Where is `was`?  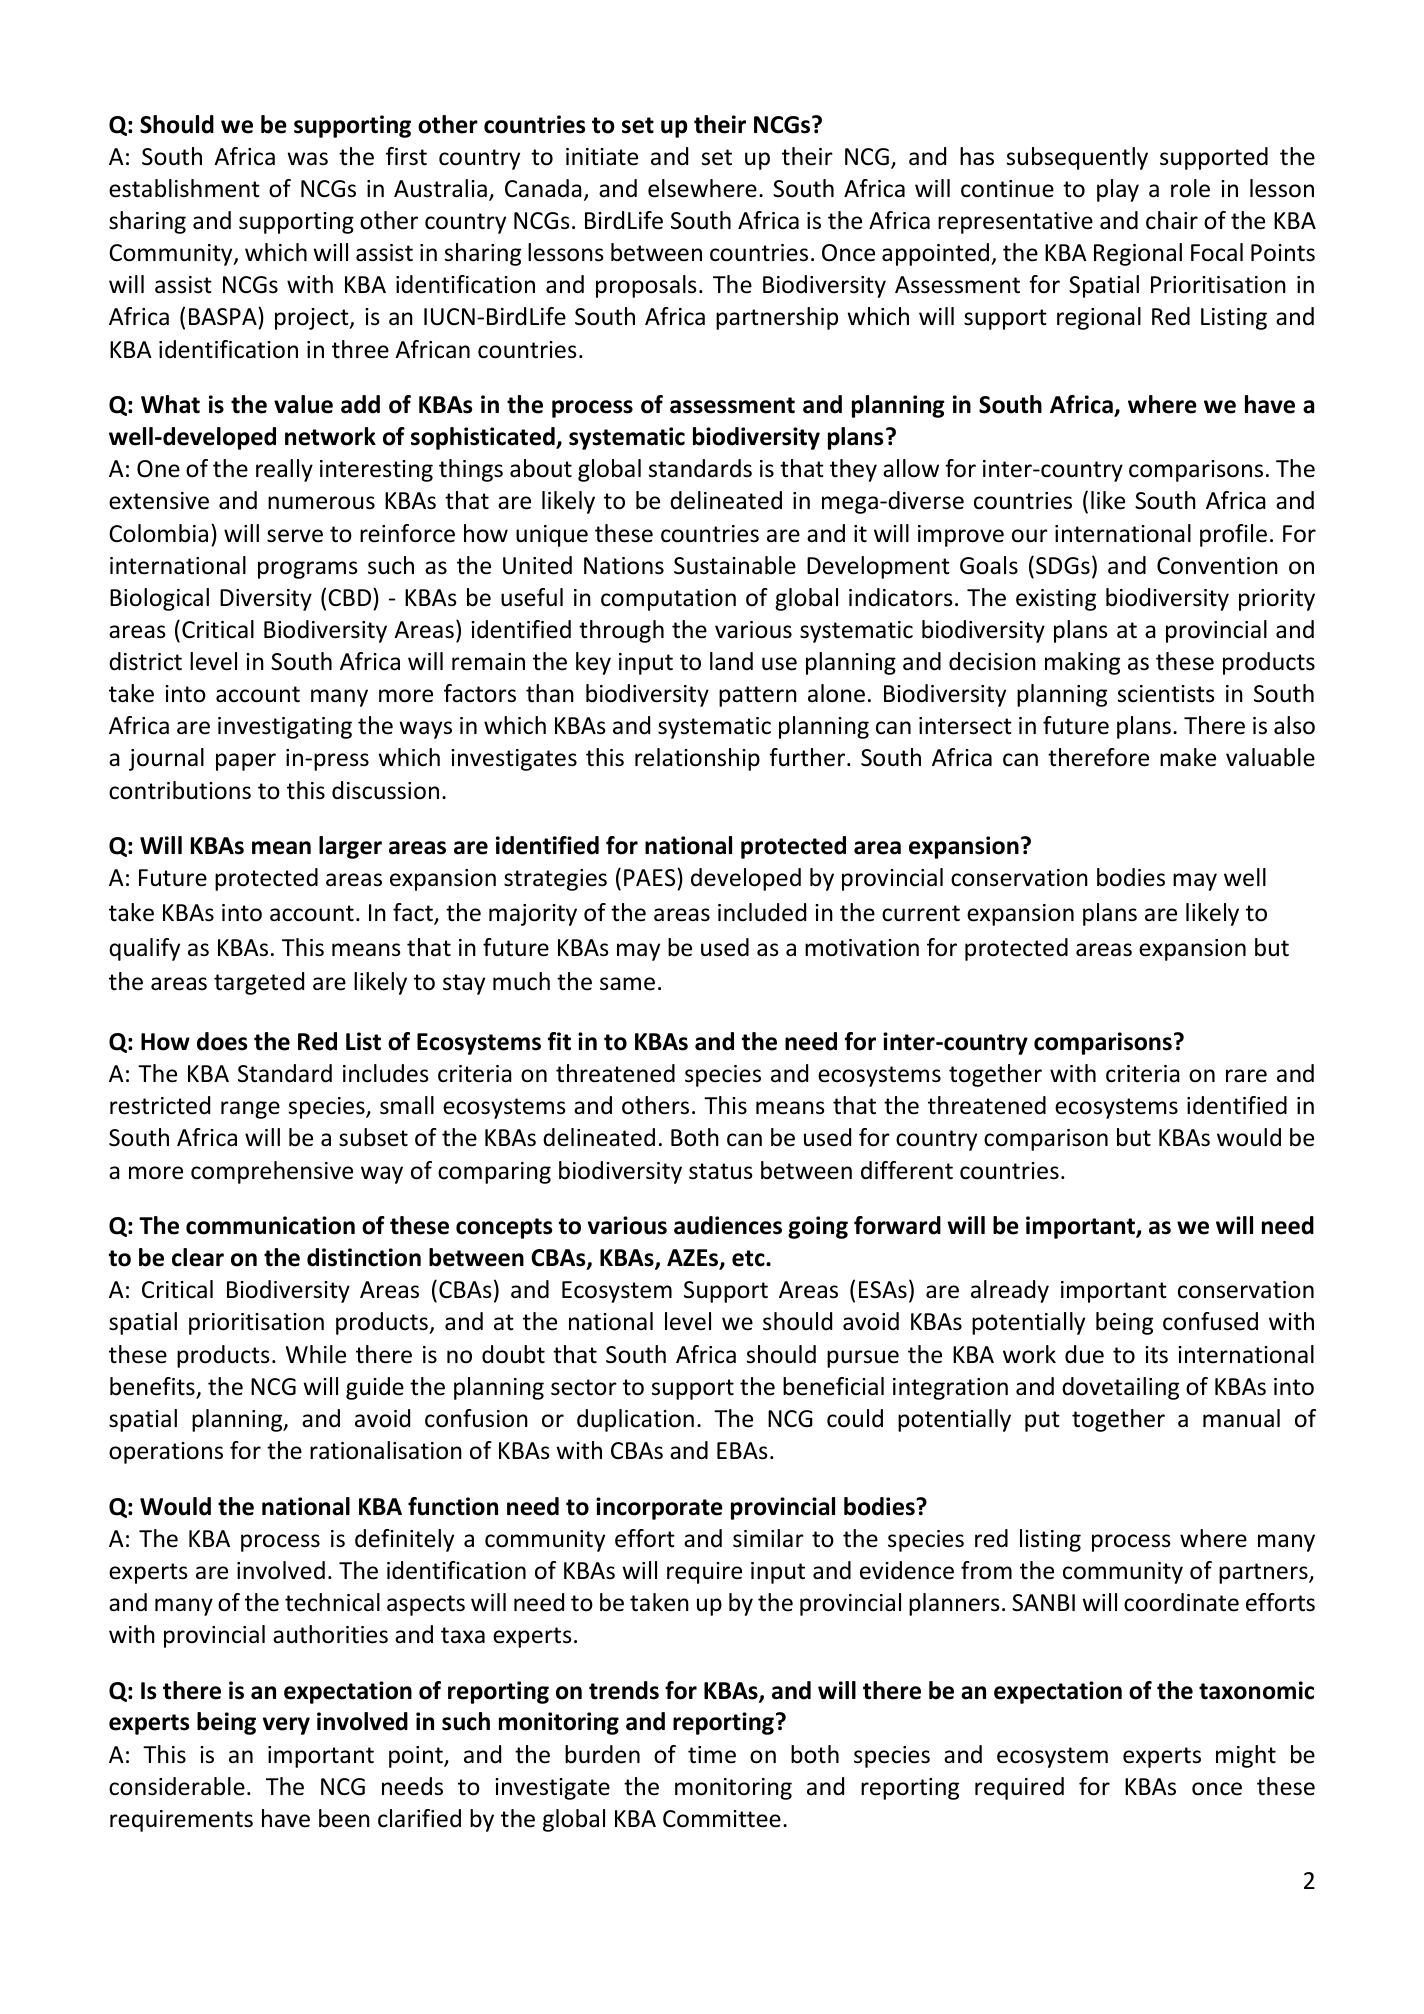 was is located at coordinates (307, 159).
